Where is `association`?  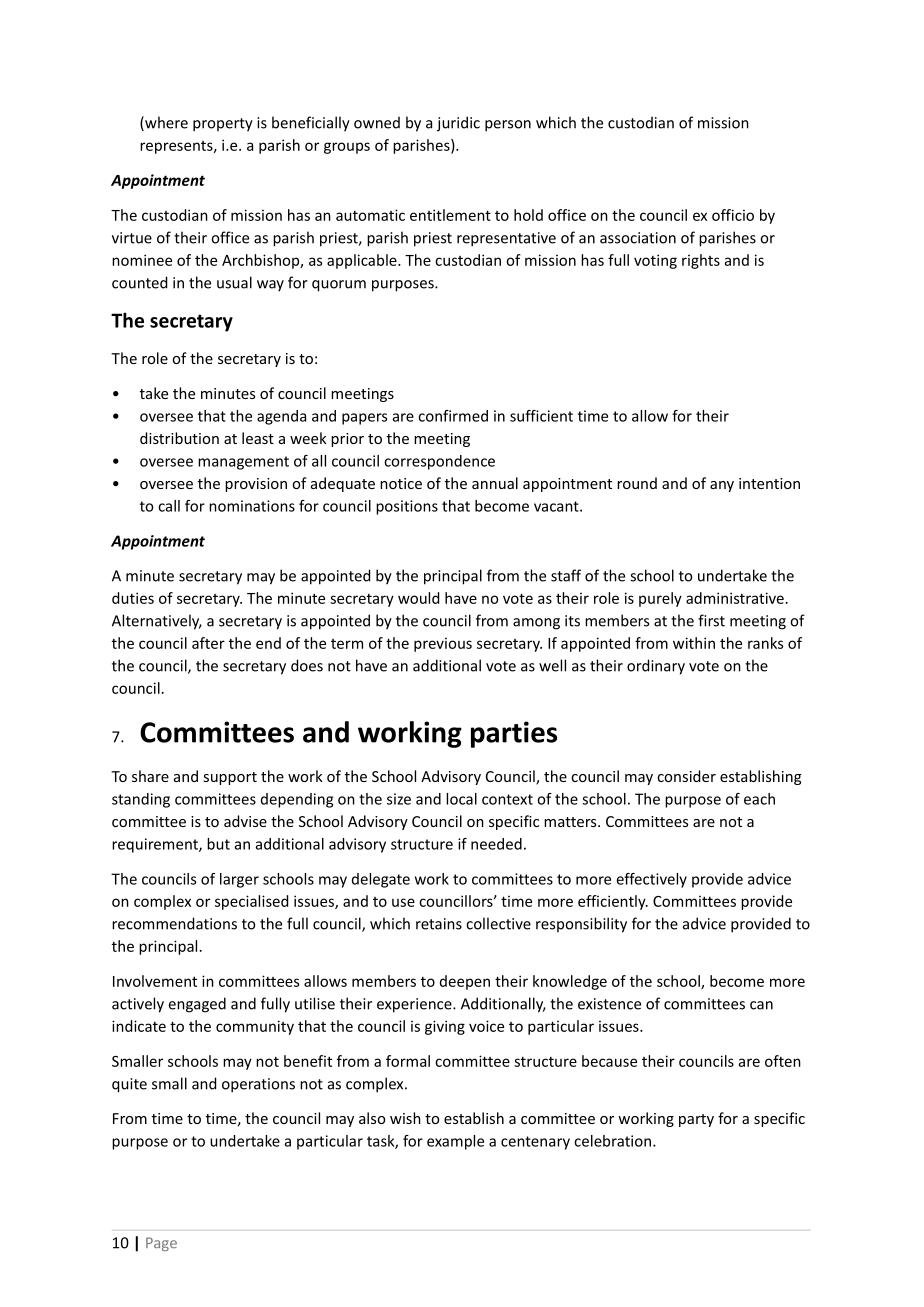
association is located at coordinates (638, 238).
